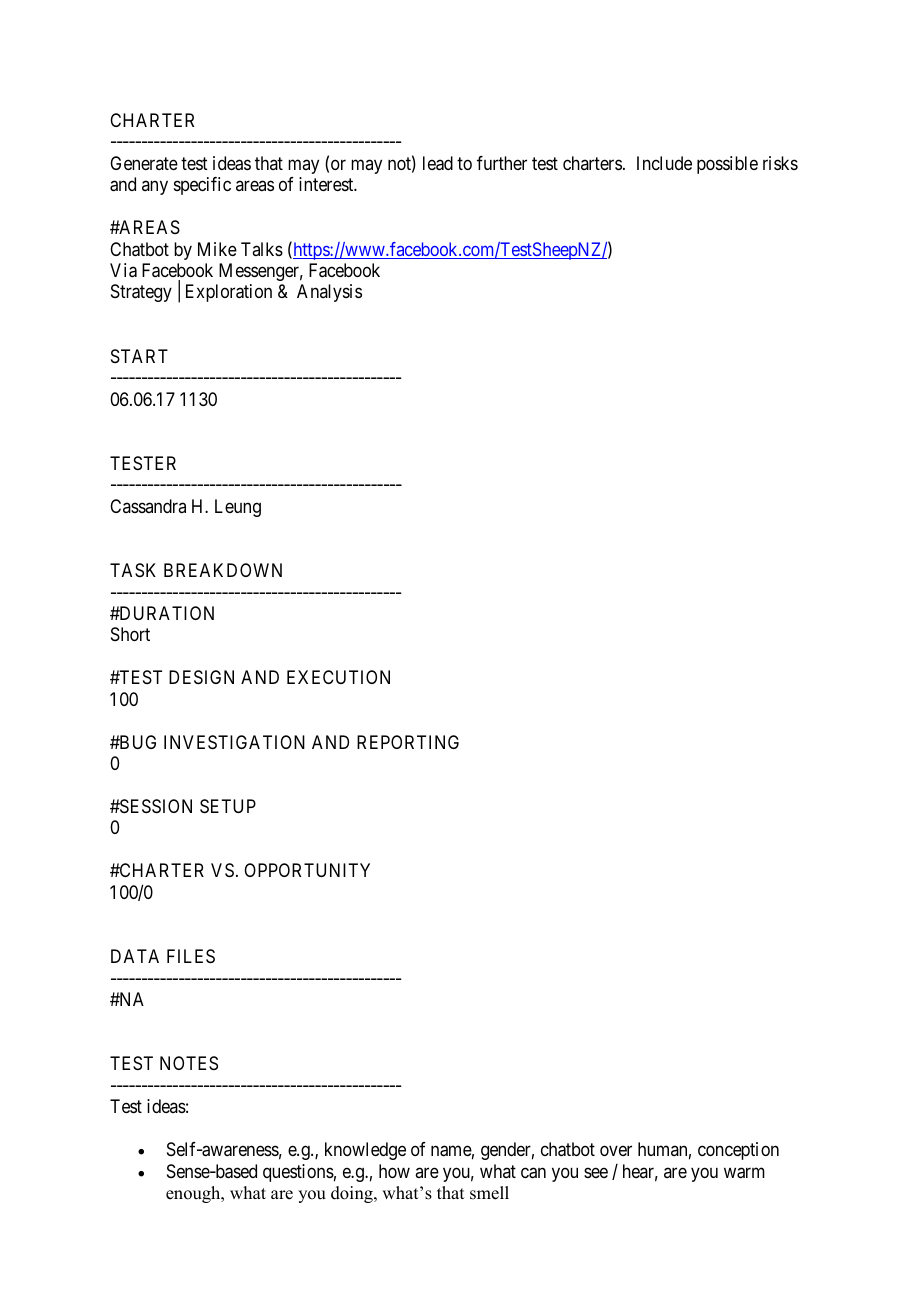  What do you see at coordinates (438, 163) in the screenshot?
I see `lead` at bounding box center [438, 163].
